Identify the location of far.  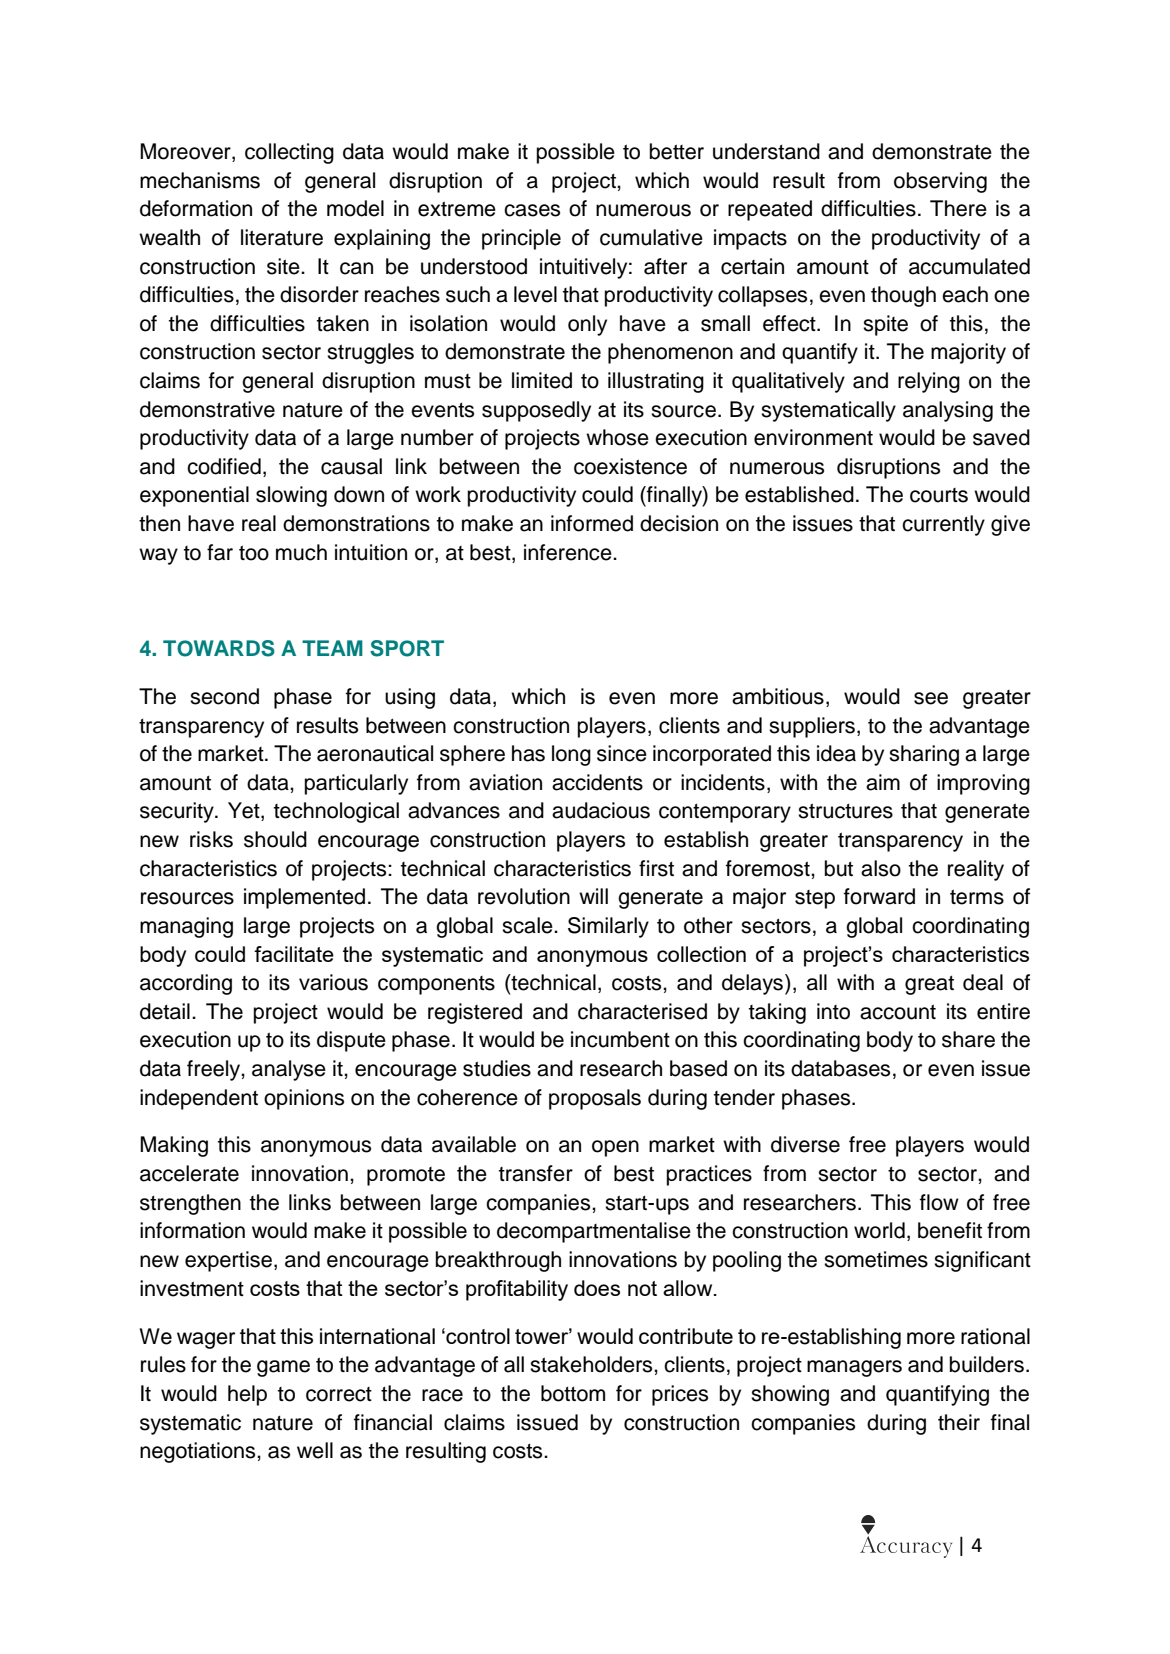
(220, 552).
